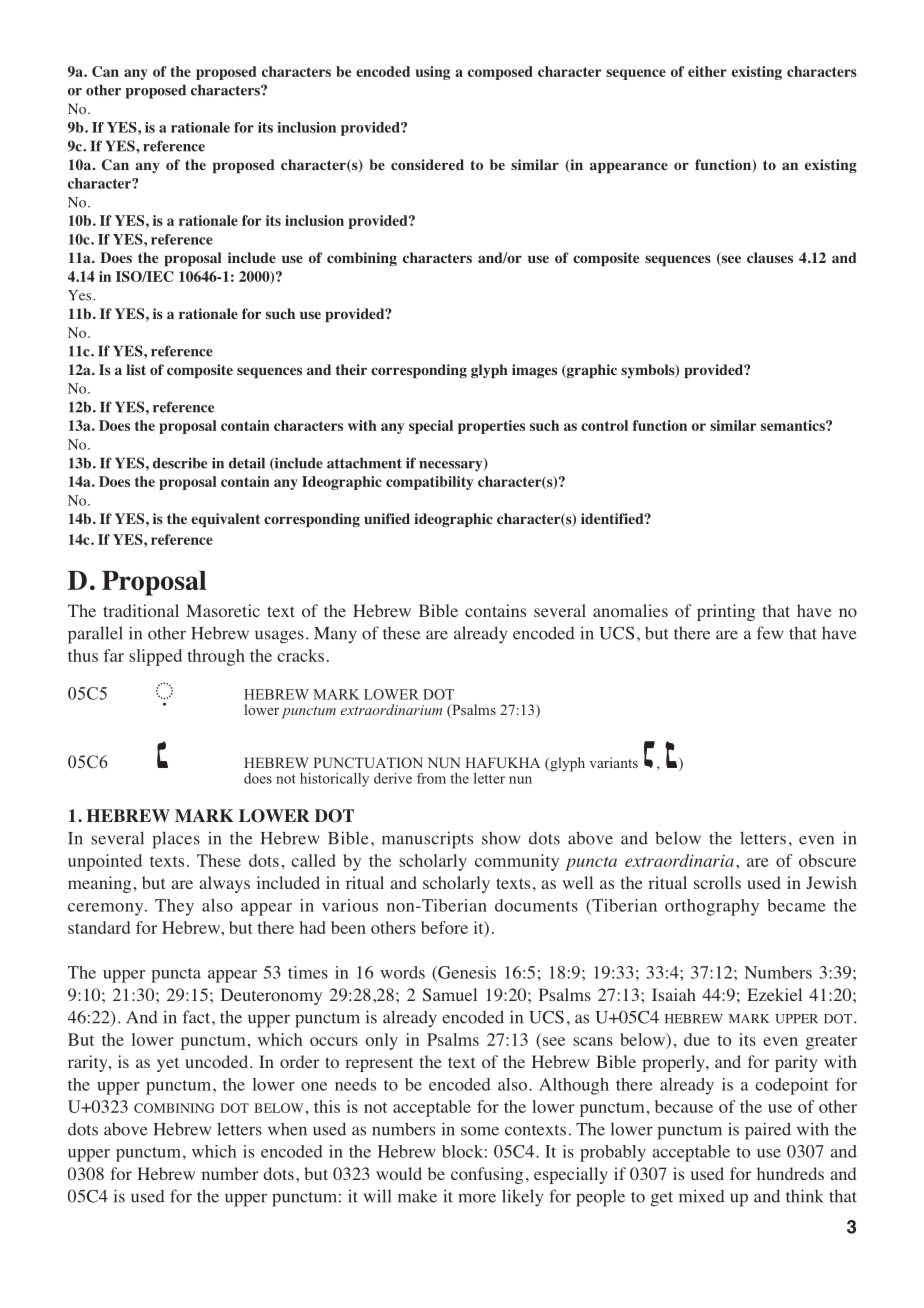  I want to click on hundreds, so click(790, 1173).
